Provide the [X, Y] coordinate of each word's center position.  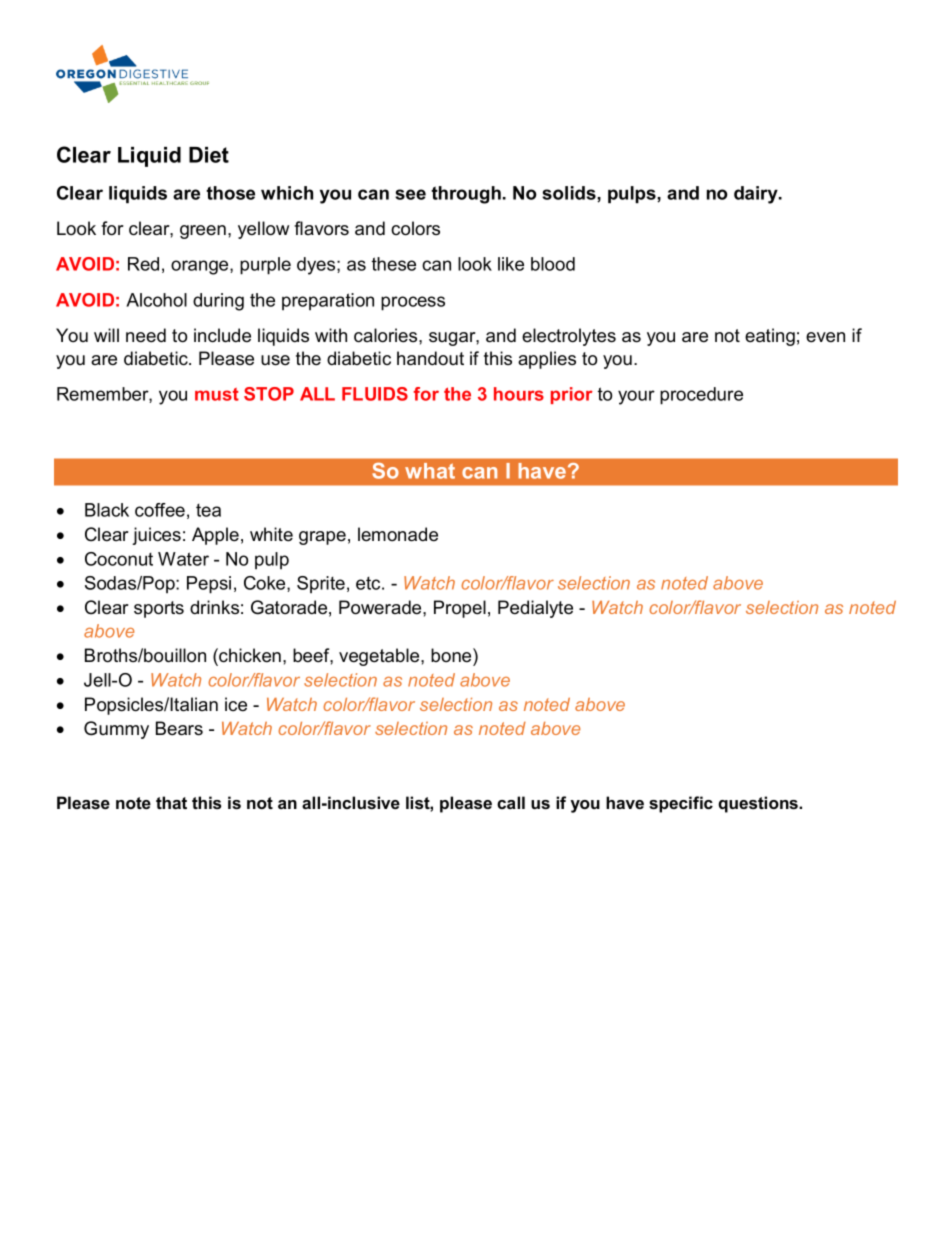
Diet [209, 155]
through [466, 195]
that [171, 802]
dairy [757, 195]
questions [759, 804]
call [511, 802]
